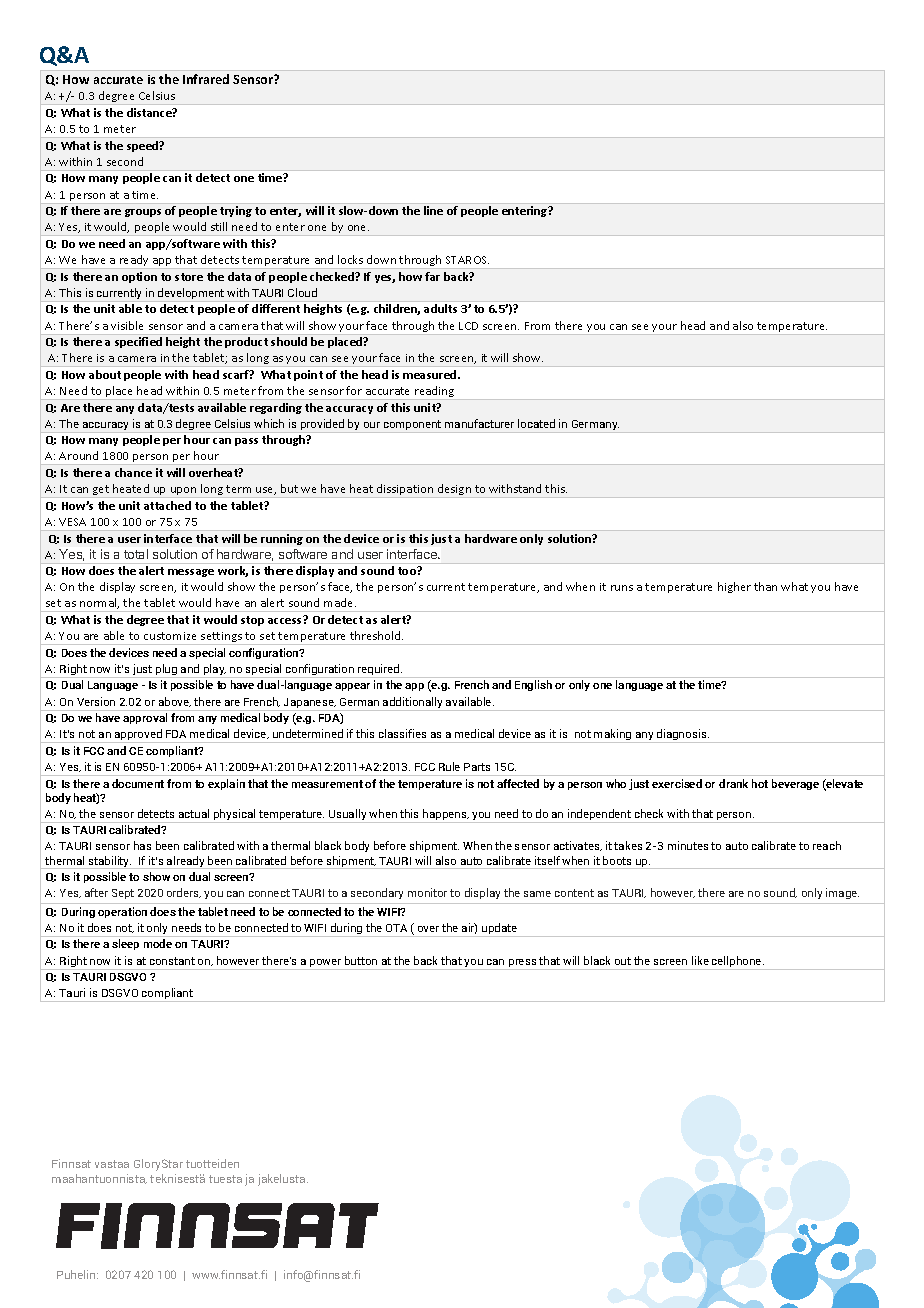  What do you see at coordinates (432, 276) in the image?
I see `far` at bounding box center [432, 276].
